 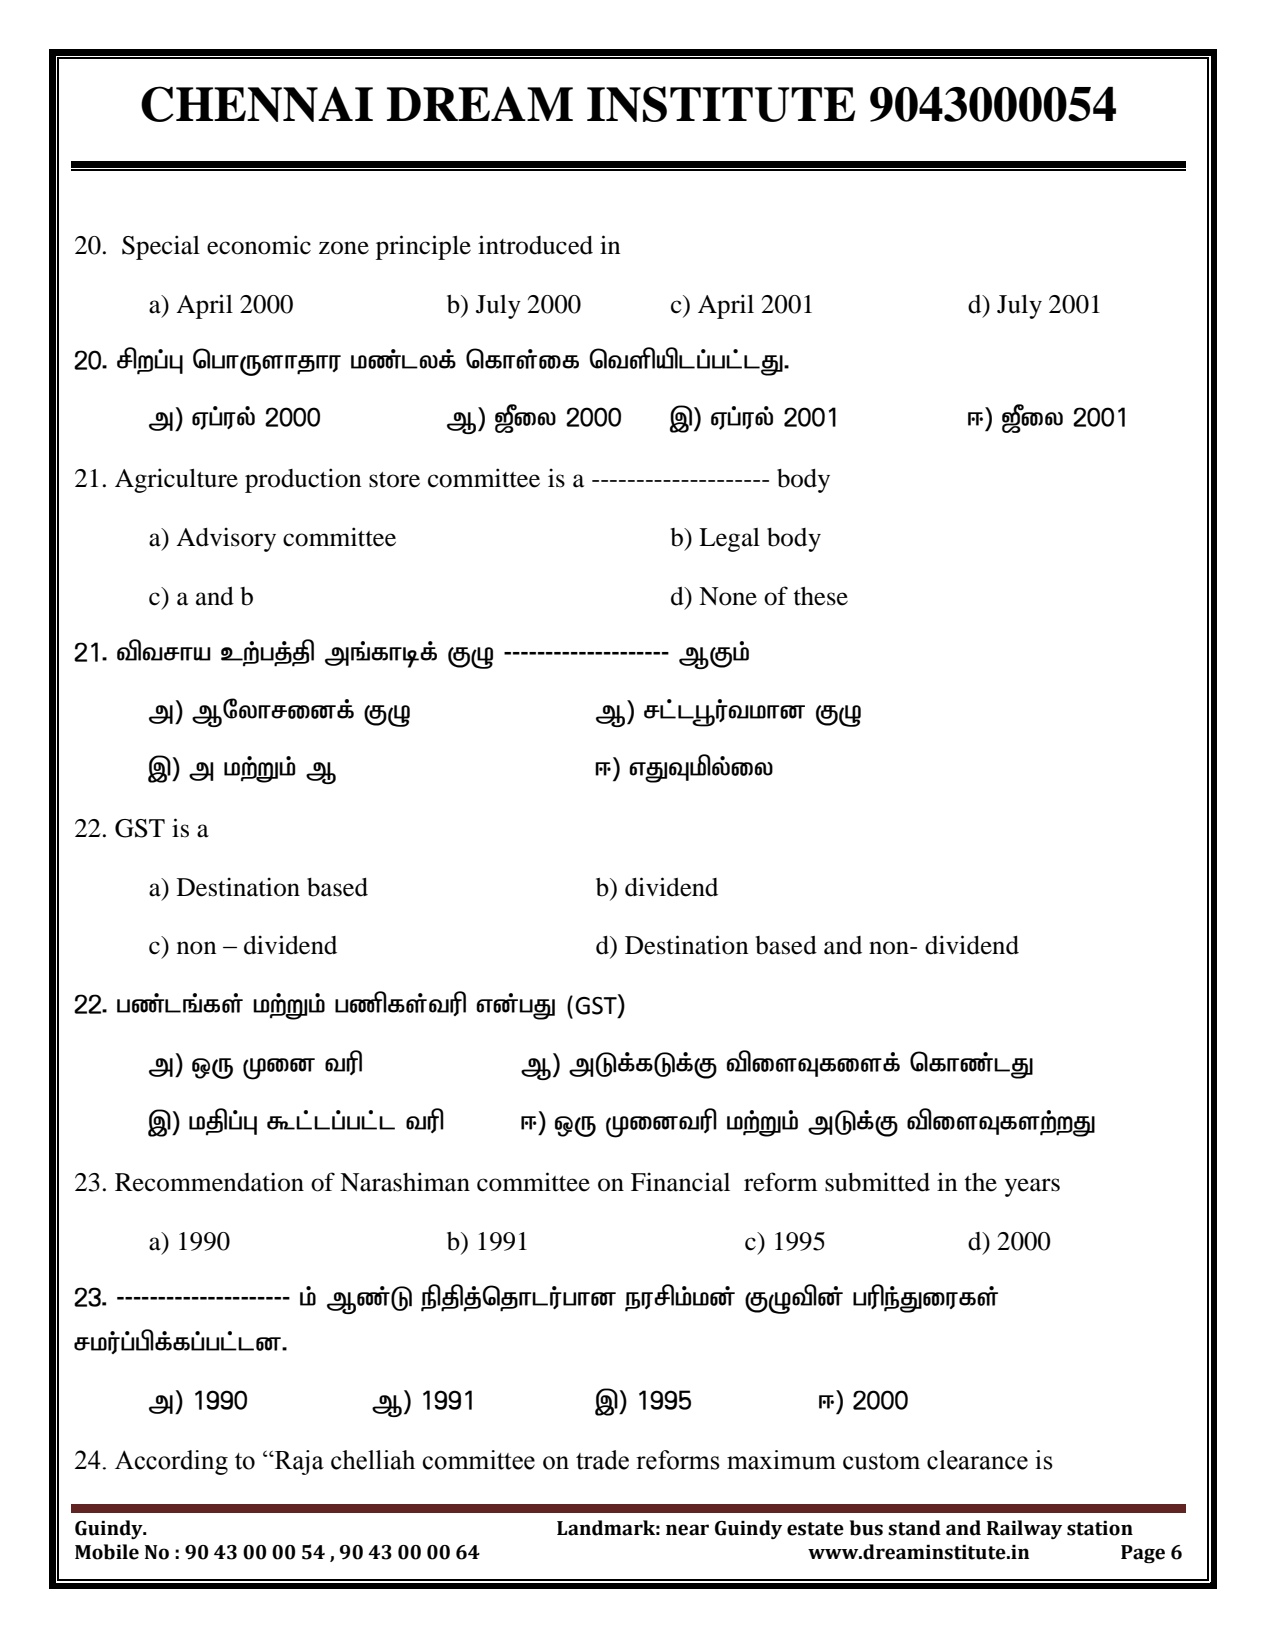 I want to click on Legal, so click(x=729, y=540).
